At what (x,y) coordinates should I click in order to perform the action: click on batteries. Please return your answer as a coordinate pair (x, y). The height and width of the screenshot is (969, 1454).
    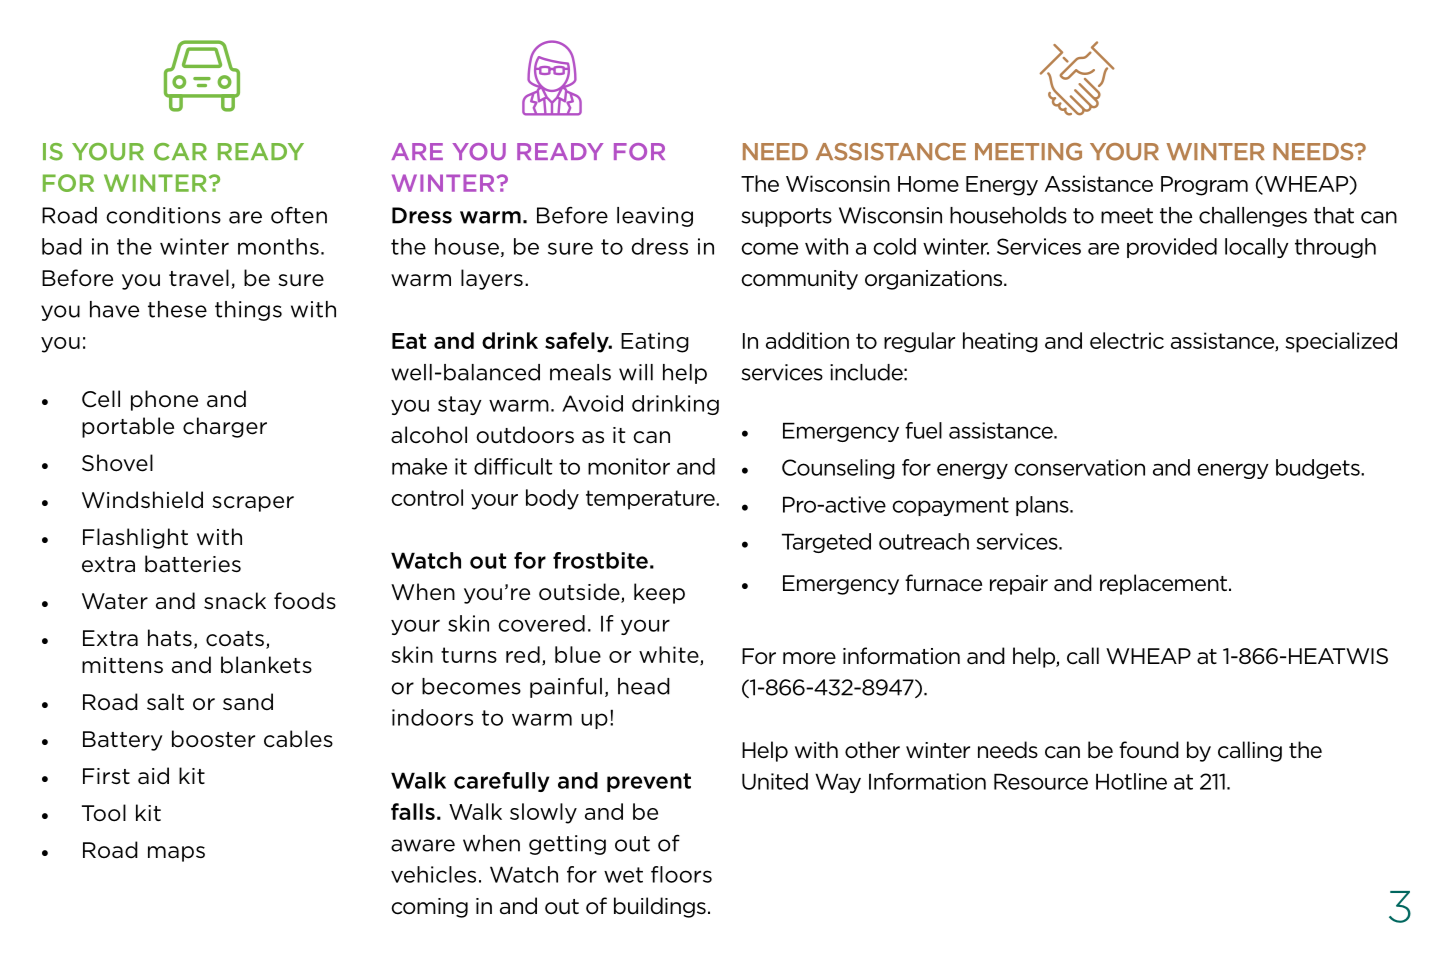
    Looking at the image, I should click on (193, 564).
